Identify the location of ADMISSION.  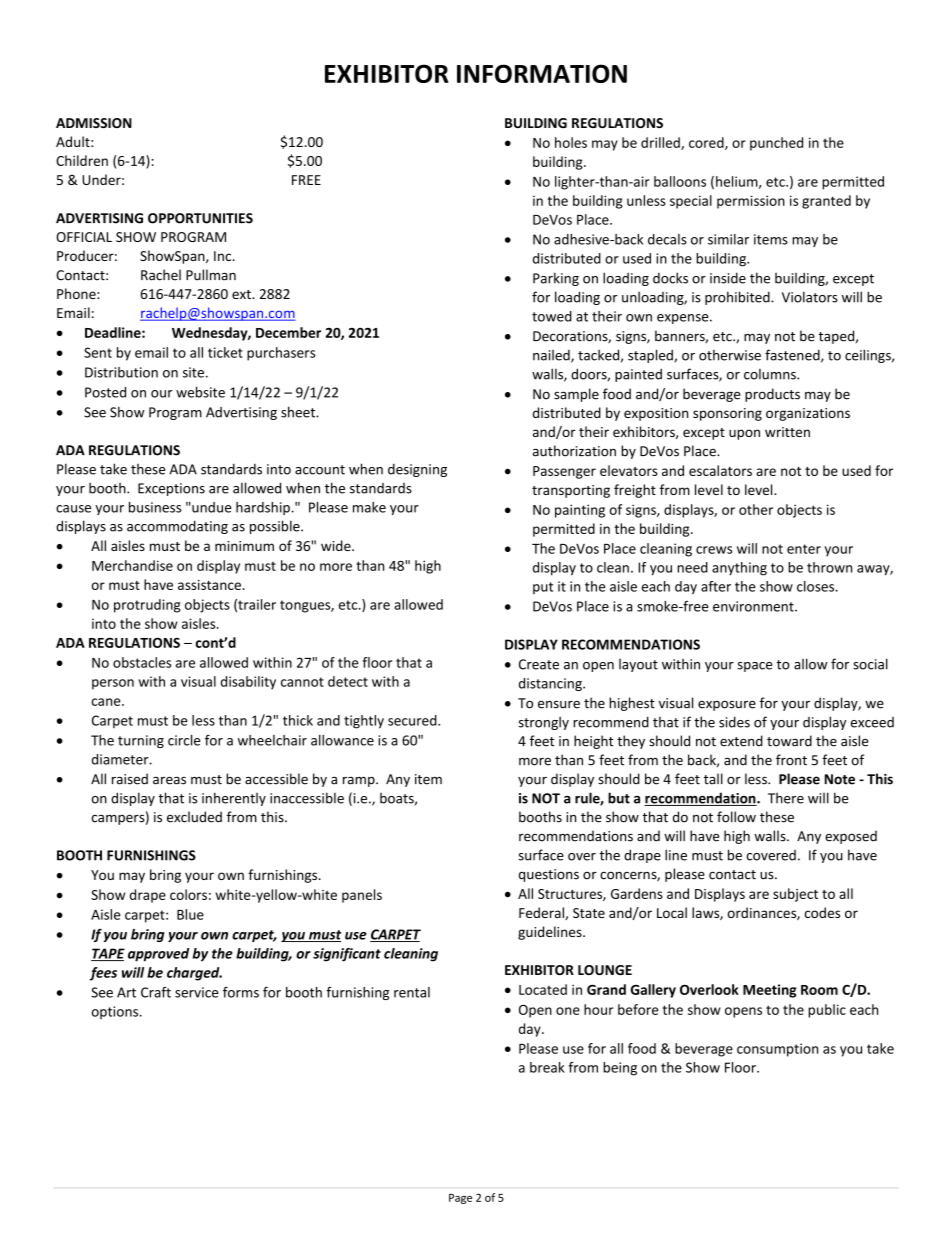
(94, 123).
